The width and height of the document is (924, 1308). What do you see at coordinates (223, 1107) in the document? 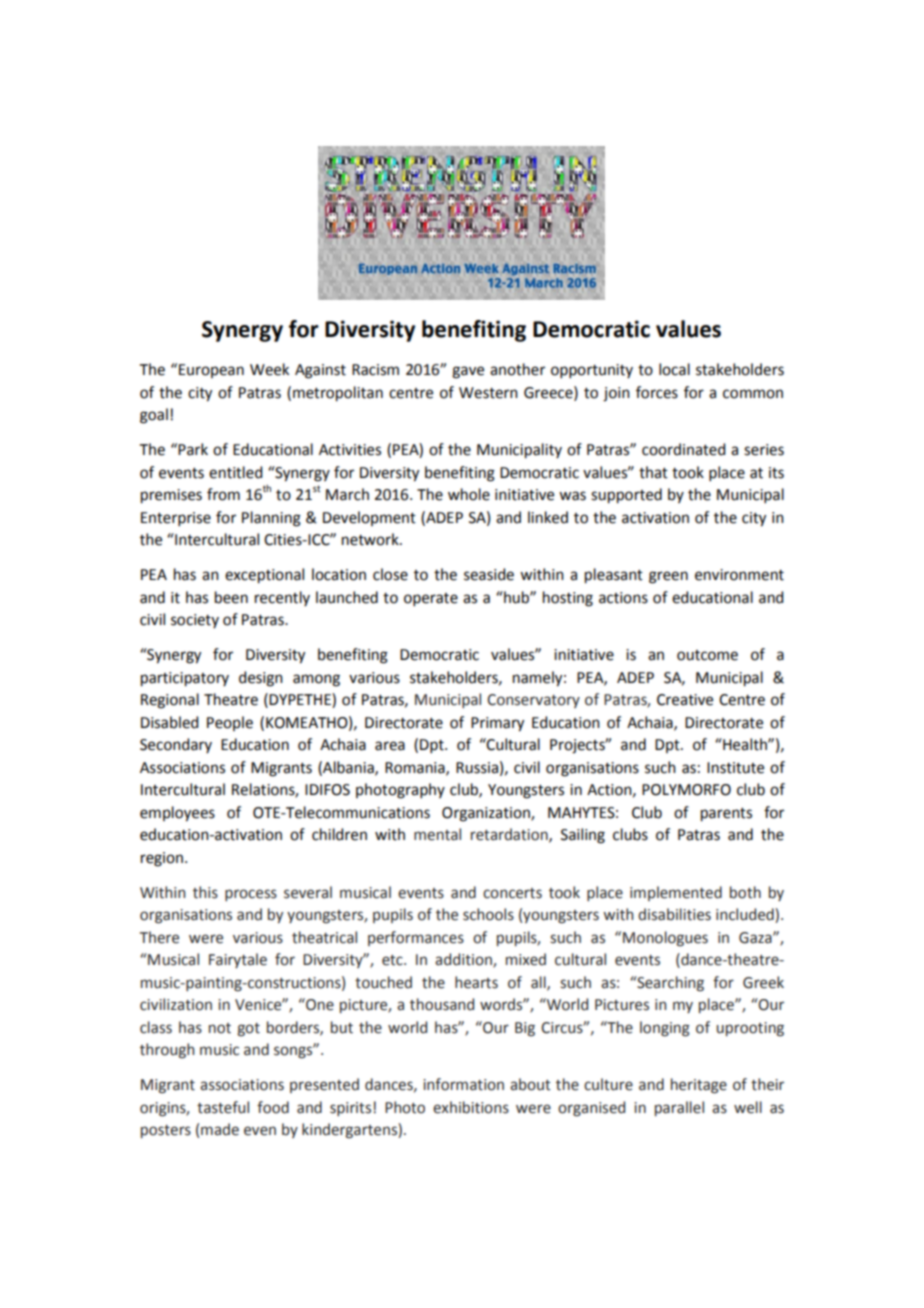
I see `tasteful` at bounding box center [223, 1107].
